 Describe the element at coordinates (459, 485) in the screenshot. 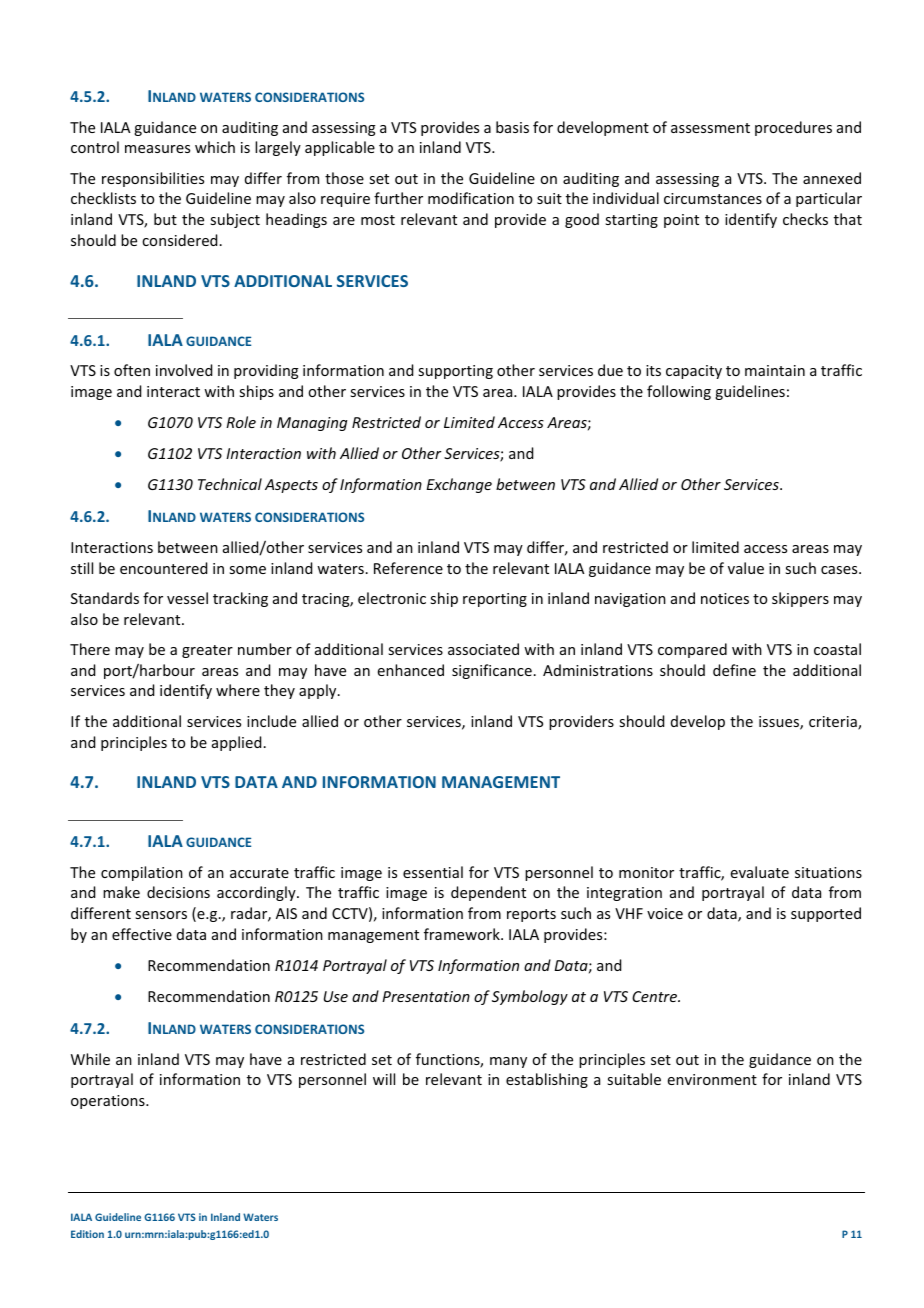

I see `Exchange` at that location.
